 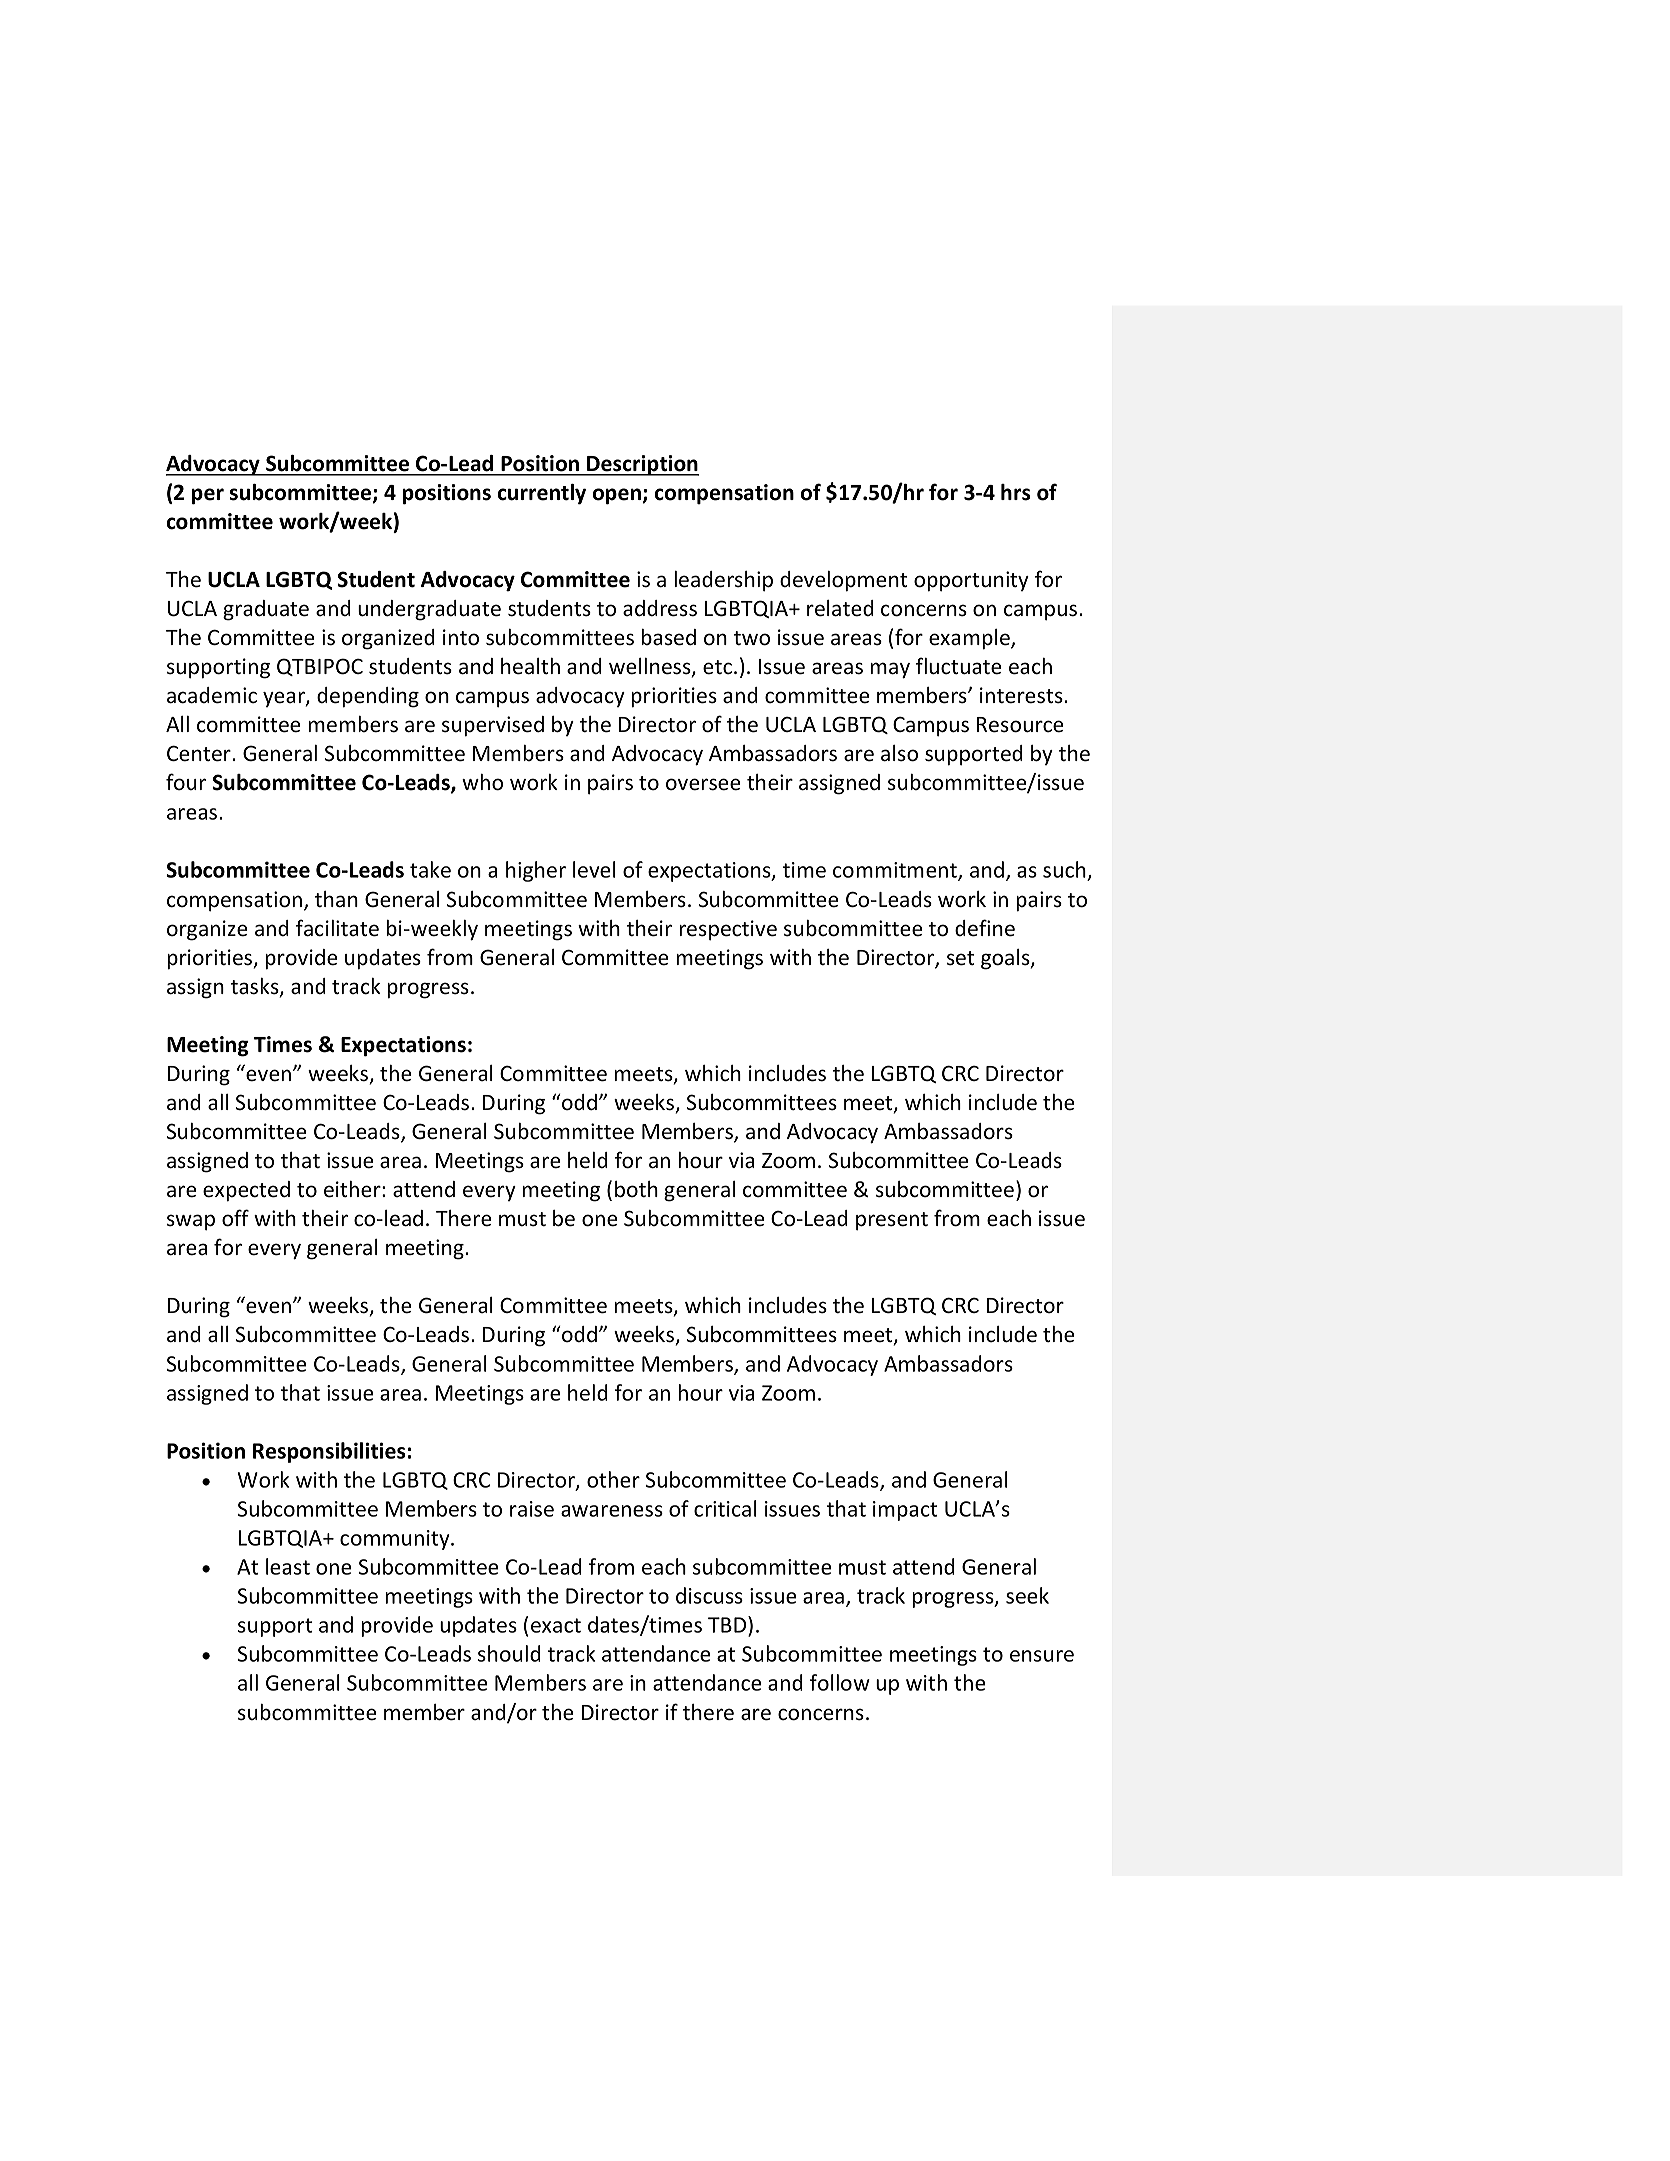 I want to click on both, so click(x=636, y=1189).
